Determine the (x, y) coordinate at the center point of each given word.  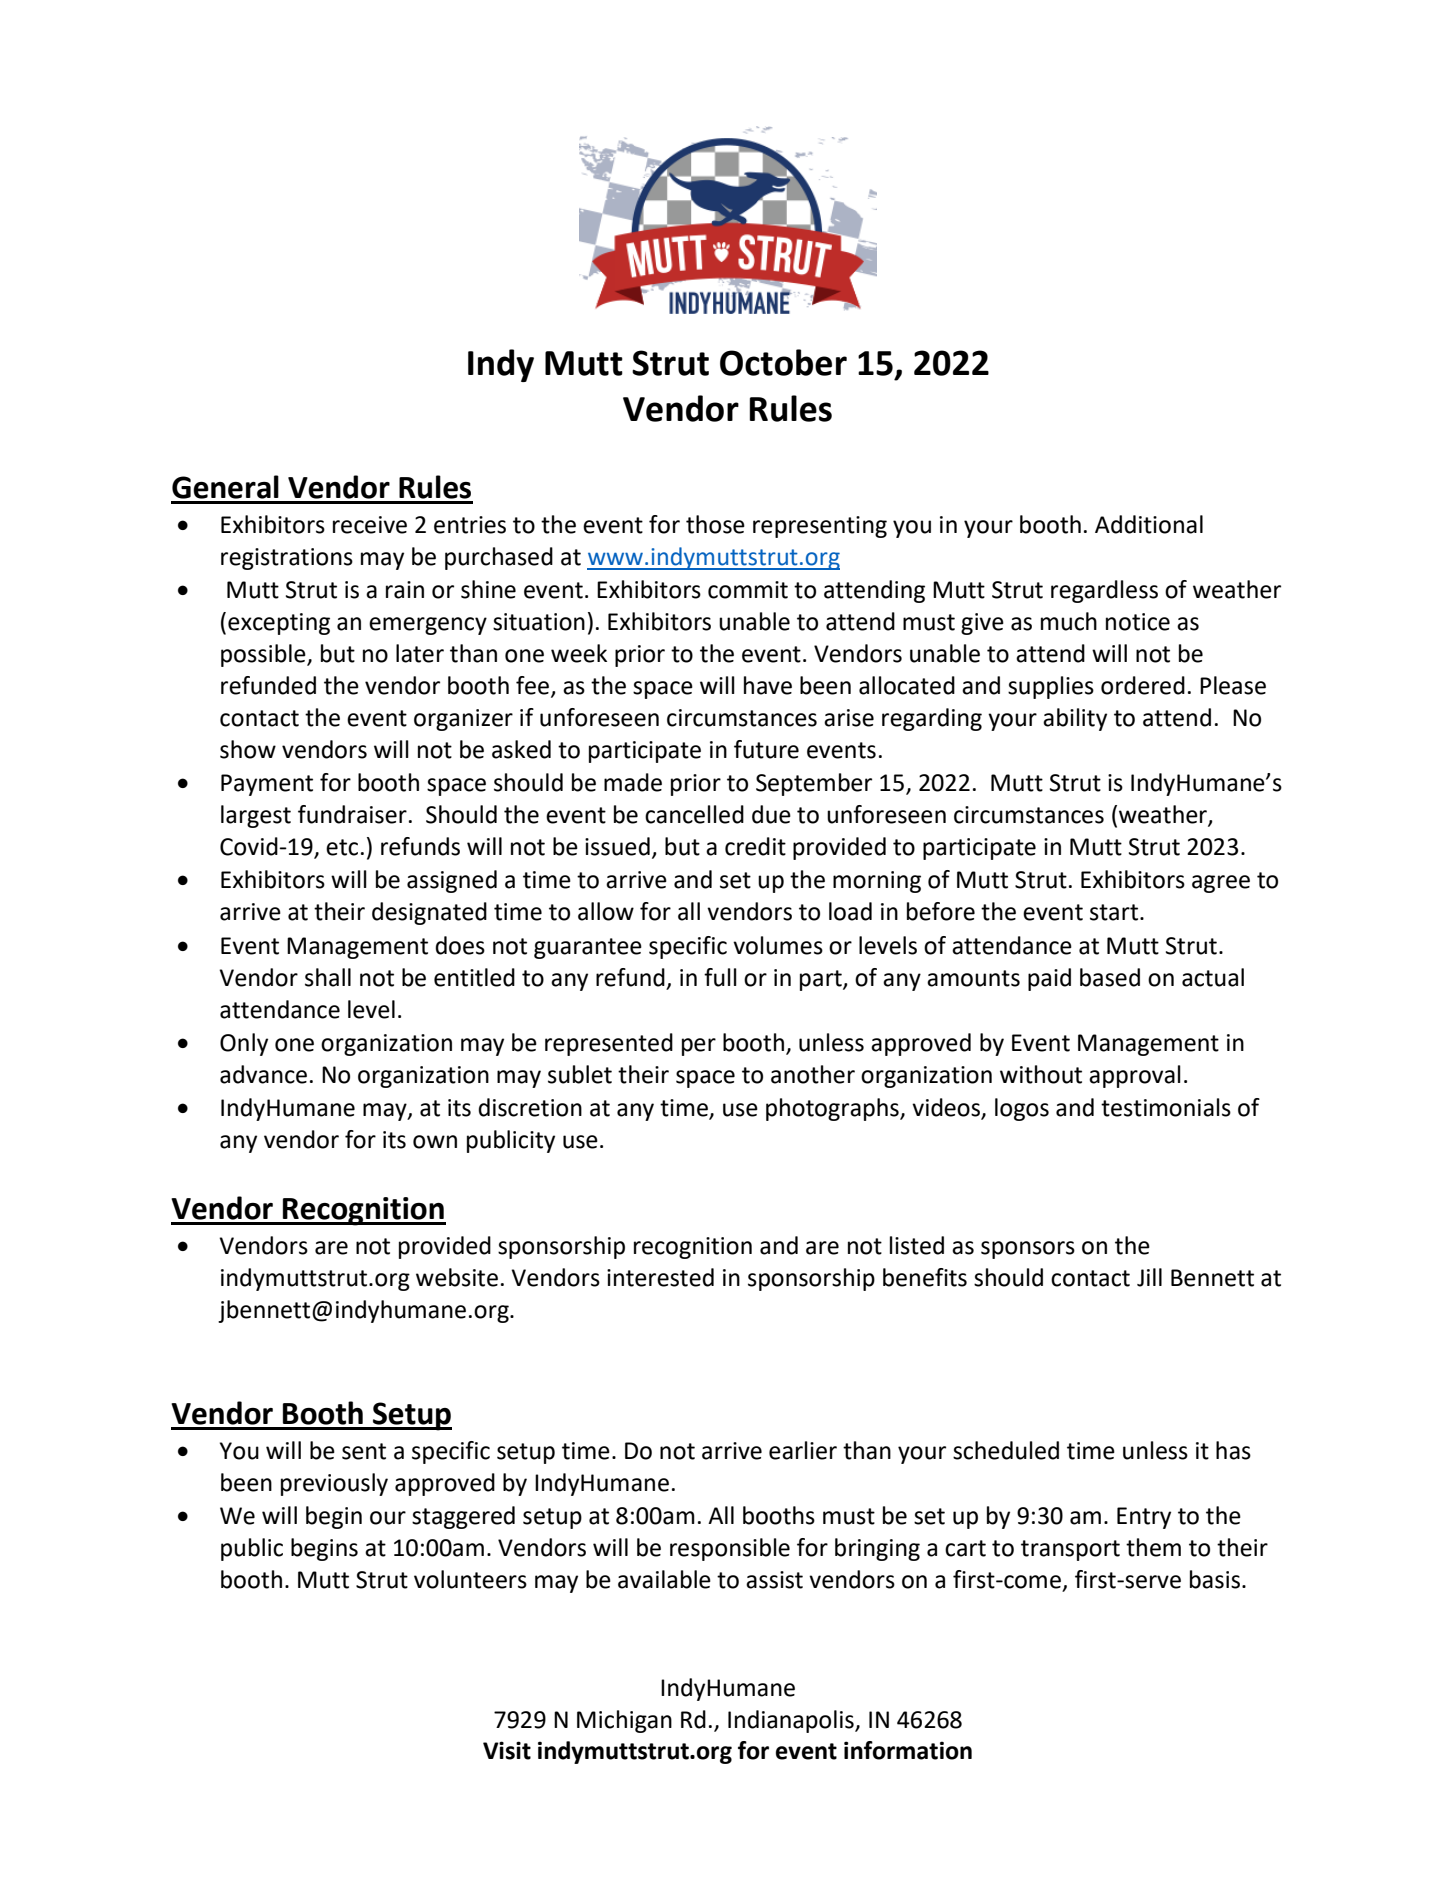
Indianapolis (792, 1721)
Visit (507, 1750)
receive (370, 525)
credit (755, 846)
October (783, 362)
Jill (1149, 1277)
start (1114, 912)
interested (660, 1277)
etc (342, 847)
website (457, 1277)
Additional (1149, 524)
